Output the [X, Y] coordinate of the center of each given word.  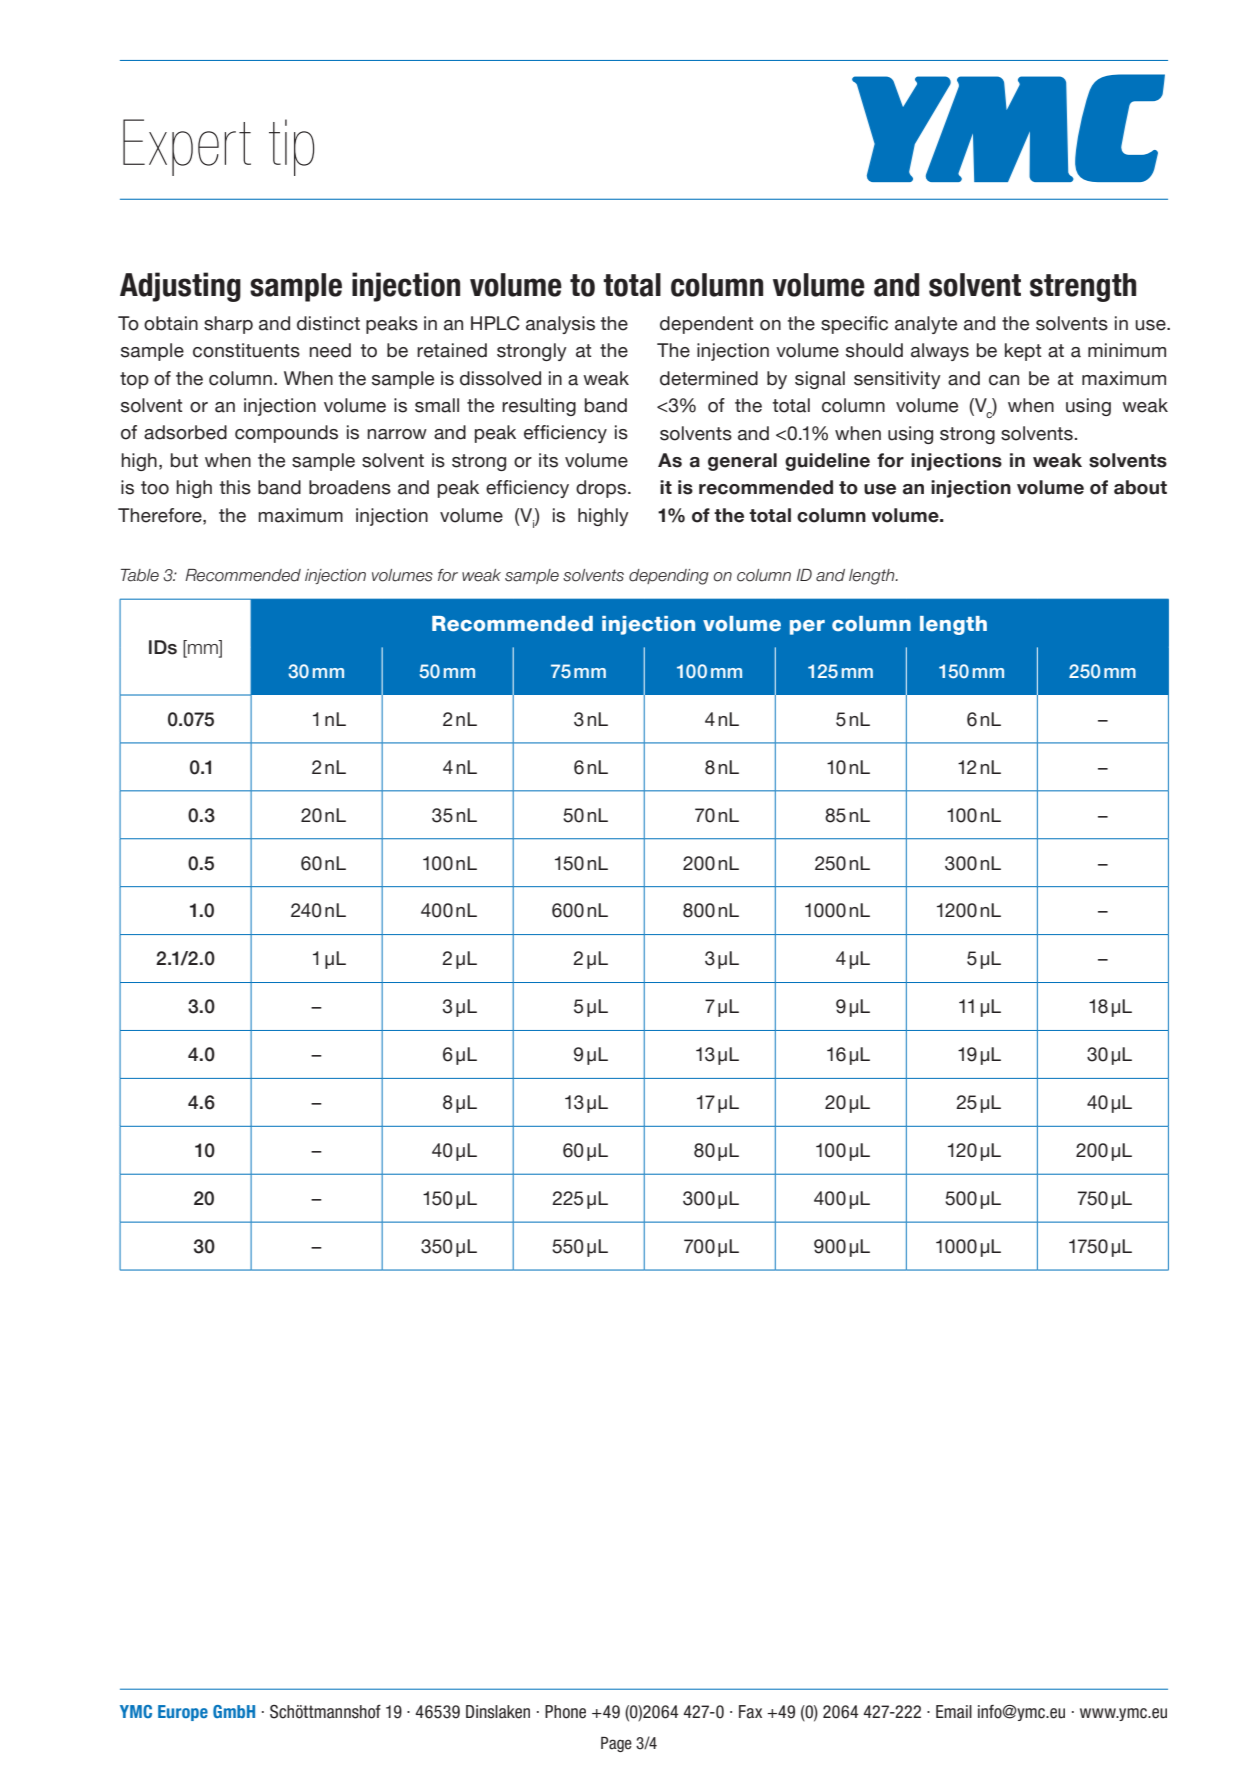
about [1140, 487]
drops [602, 489]
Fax [750, 1712]
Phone [565, 1712]
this [235, 487]
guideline [827, 462]
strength [1083, 287]
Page [616, 1744]
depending [669, 577]
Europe [183, 1713]
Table [140, 575]
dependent [706, 325]
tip [291, 147]
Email [954, 1712]
